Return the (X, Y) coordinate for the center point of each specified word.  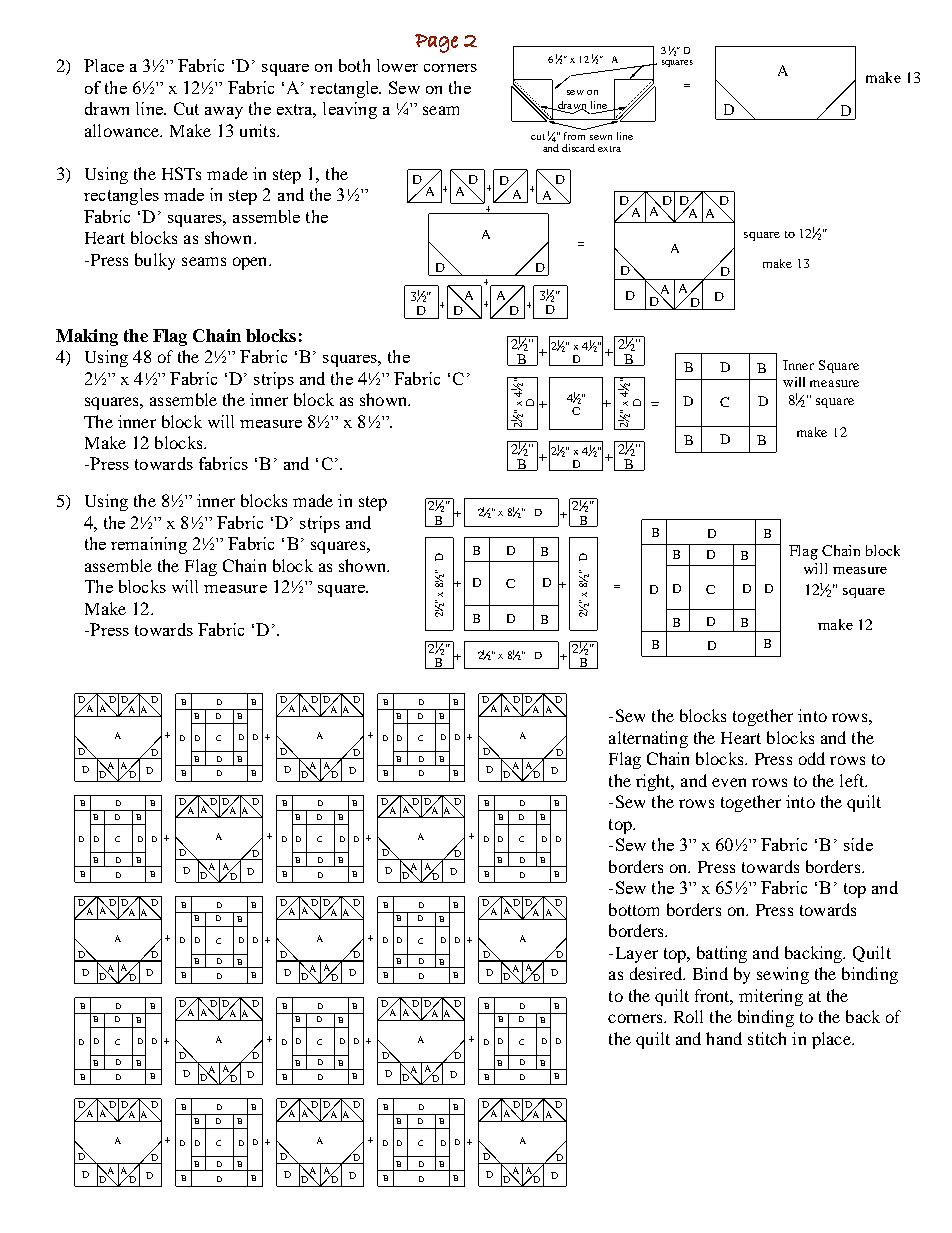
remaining (149, 545)
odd (812, 758)
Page (436, 43)
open (251, 263)
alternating (648, 739)
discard (578, 148)
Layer (635, 955)
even (729, 782)
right (655, 782)
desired (657, 973)
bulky (155, 261)
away (224, 113)
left (853, 780)
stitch (767, 1038)
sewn (601, 137)
